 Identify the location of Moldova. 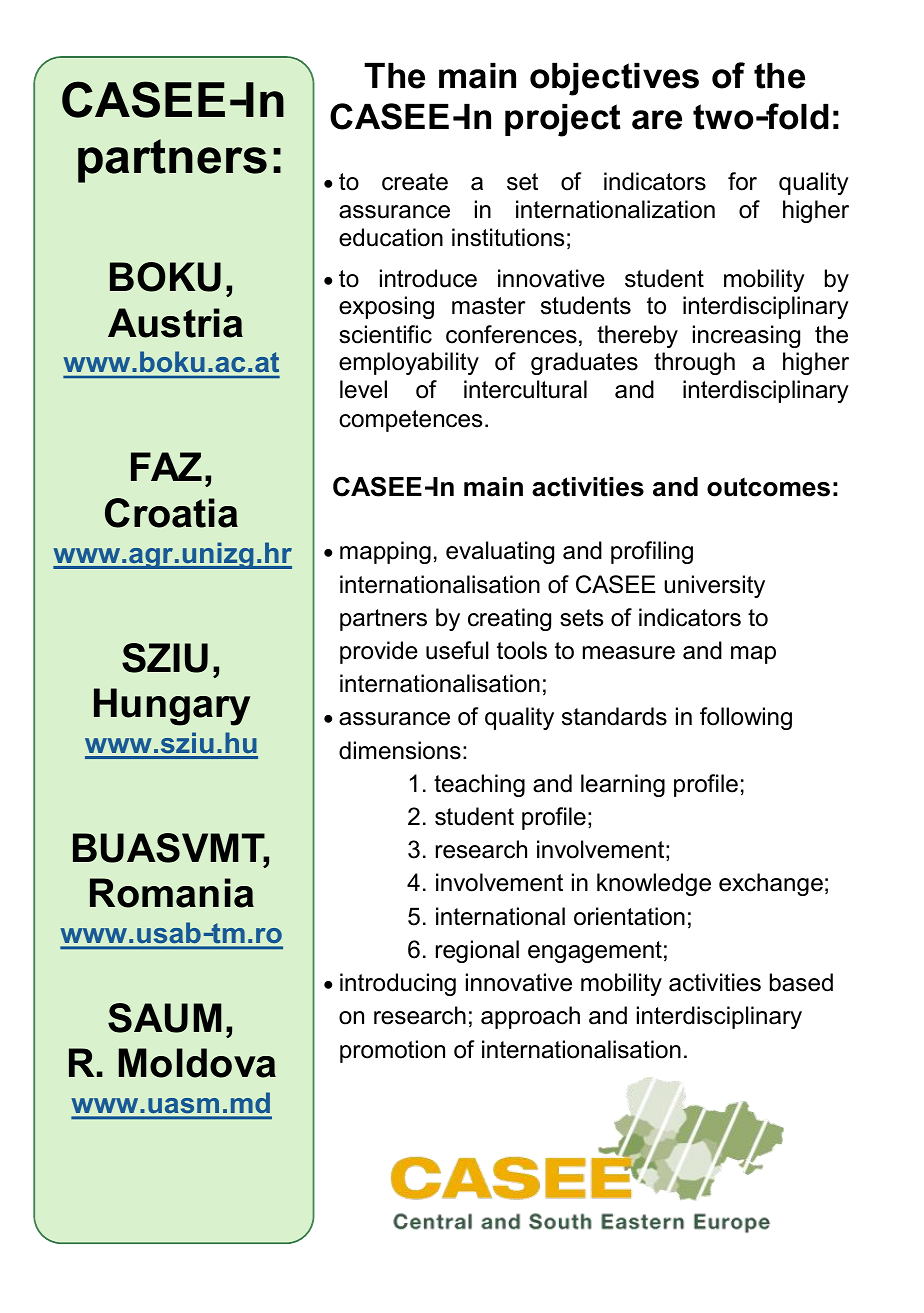
(197, 1063).
